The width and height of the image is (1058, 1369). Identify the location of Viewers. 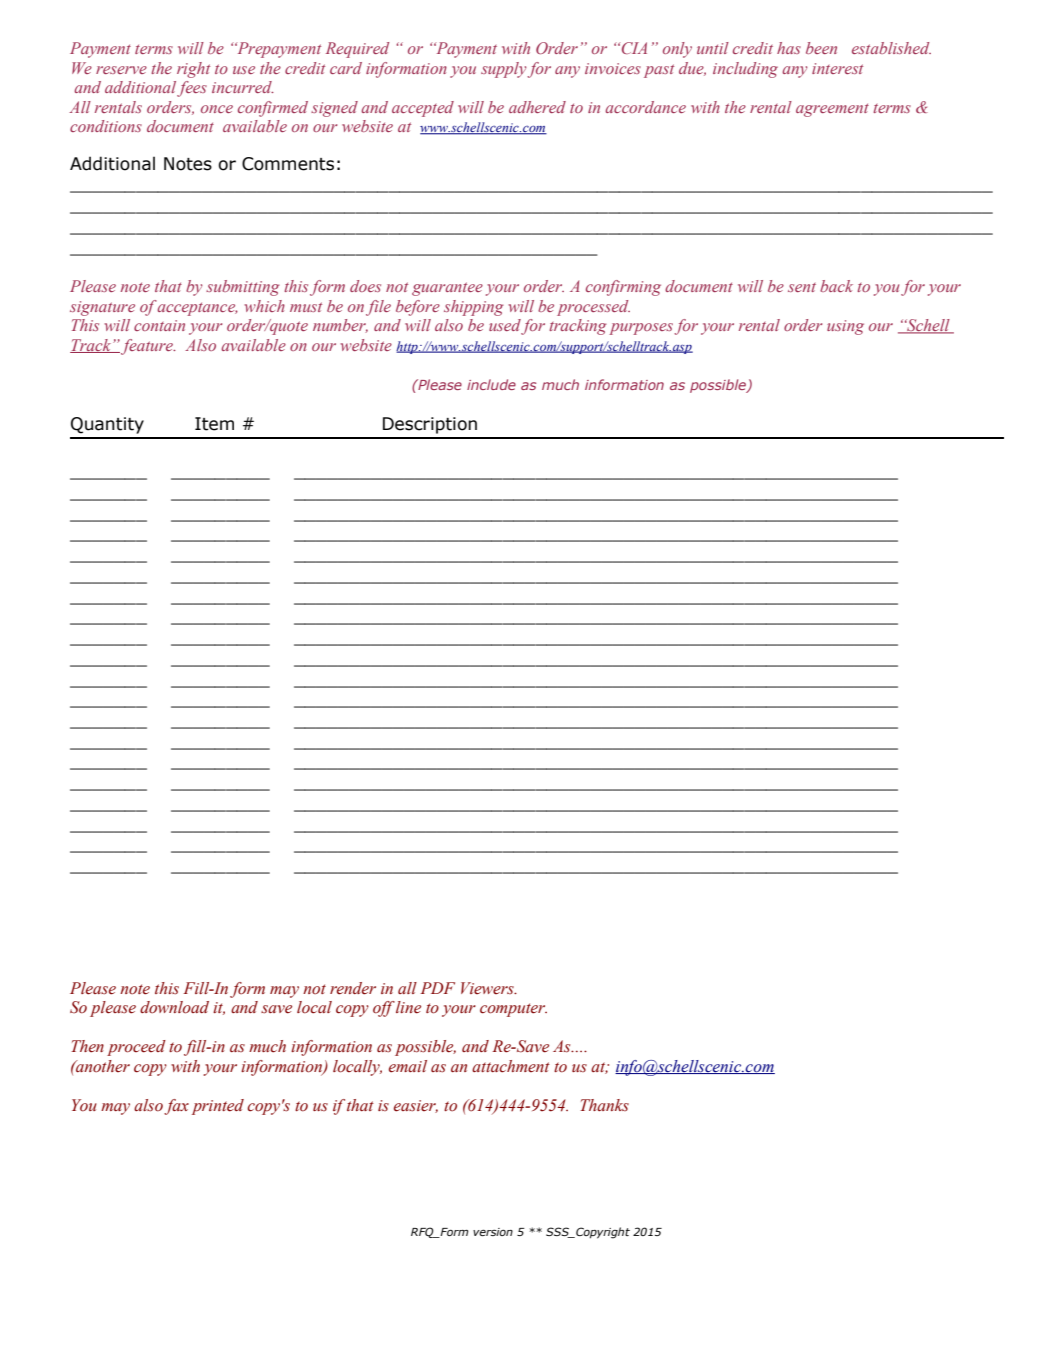
(488, 988).
